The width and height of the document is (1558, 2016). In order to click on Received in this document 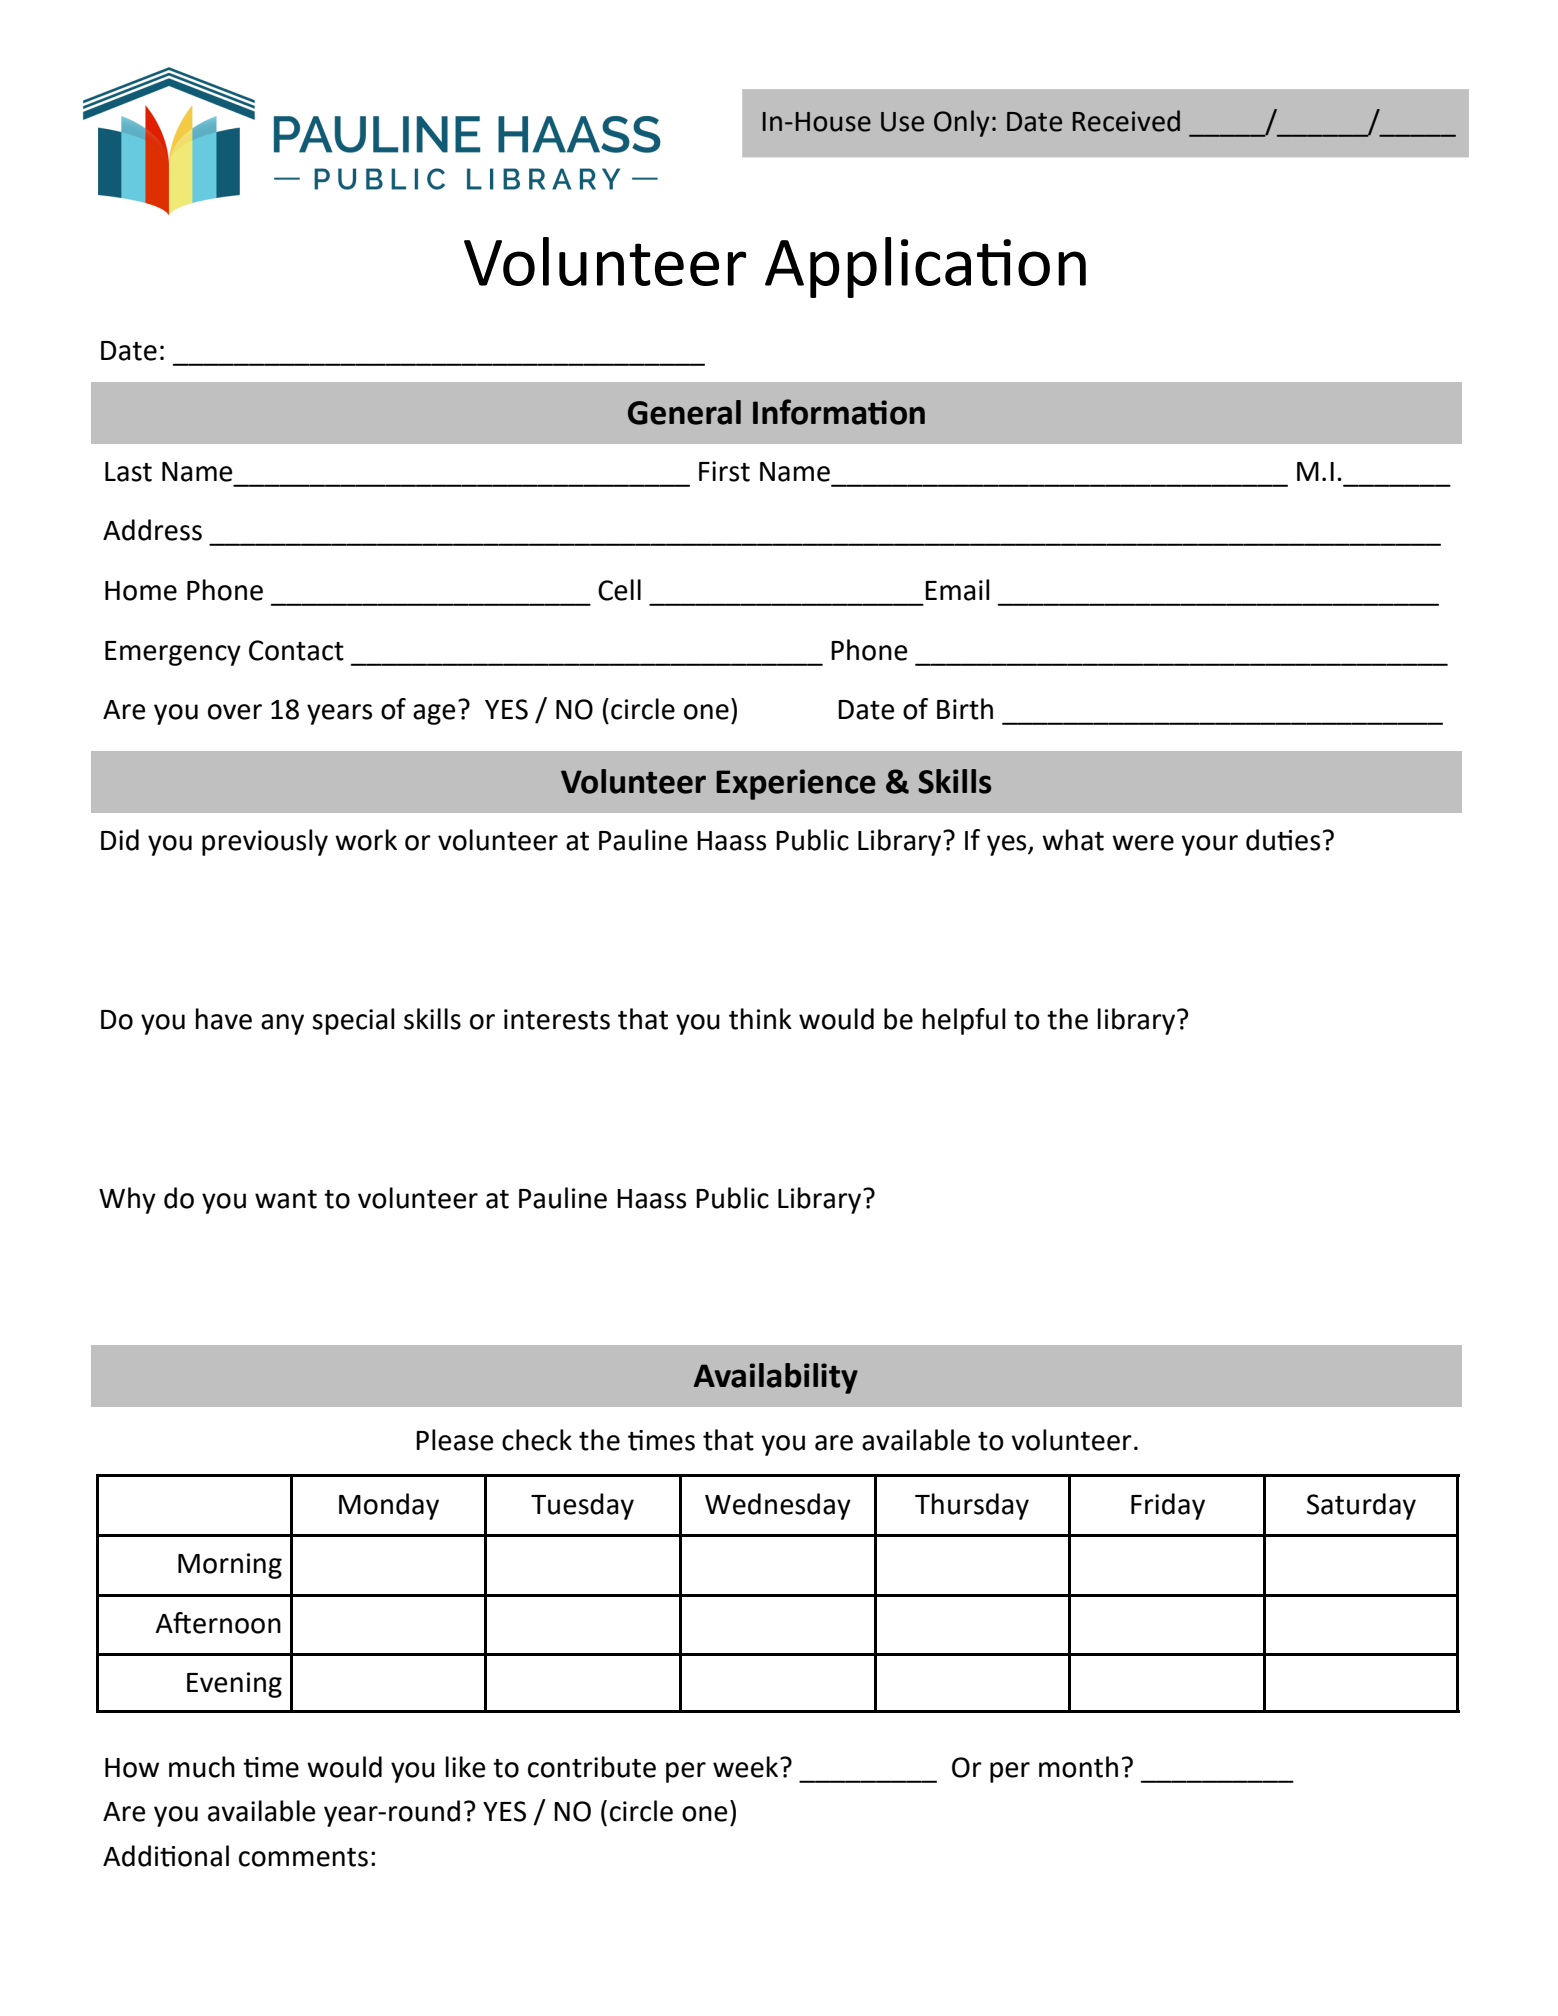, I will do `click(1126, 121)`.
